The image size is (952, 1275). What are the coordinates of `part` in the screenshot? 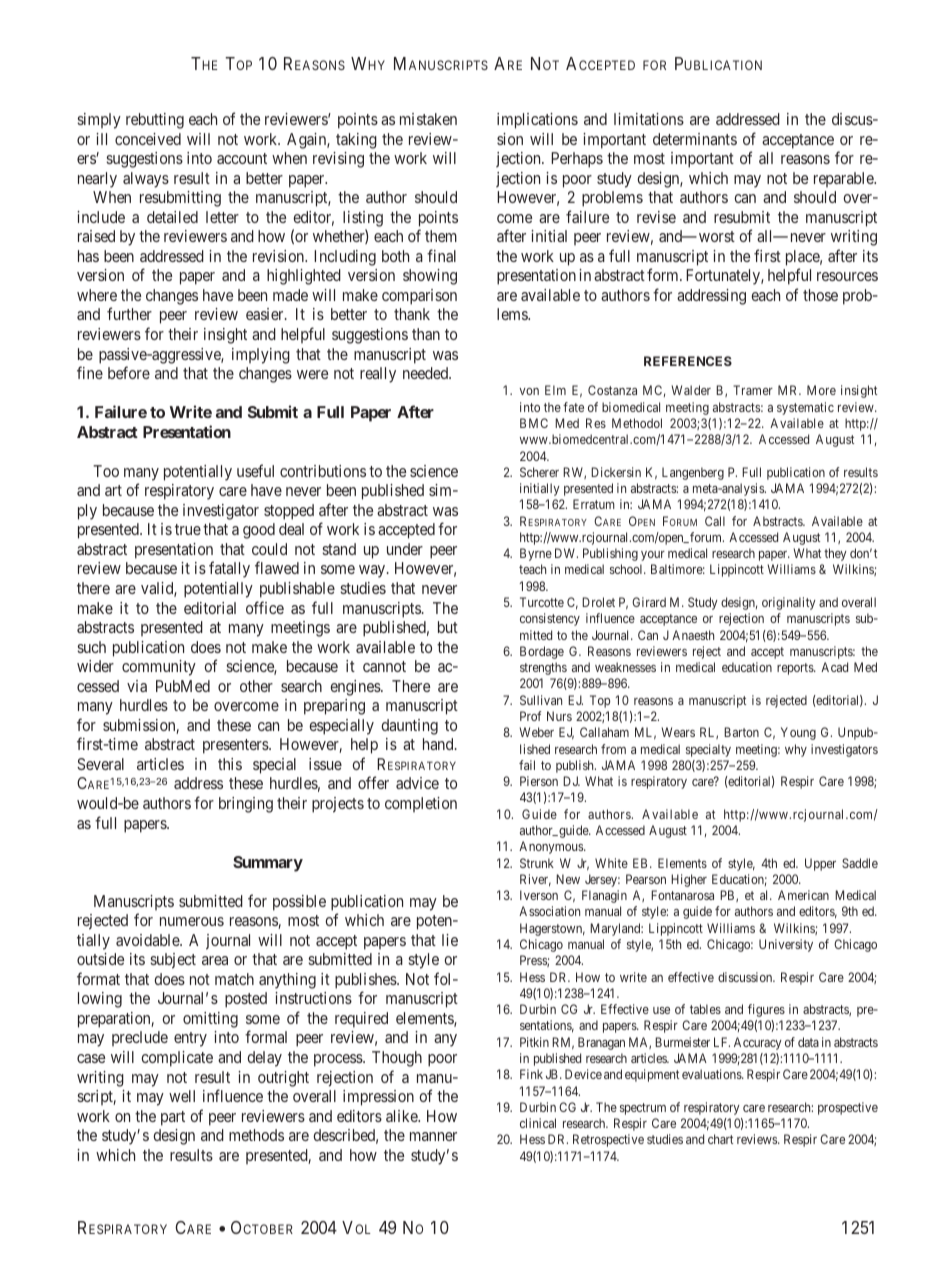 It's located at (173, 1118).
